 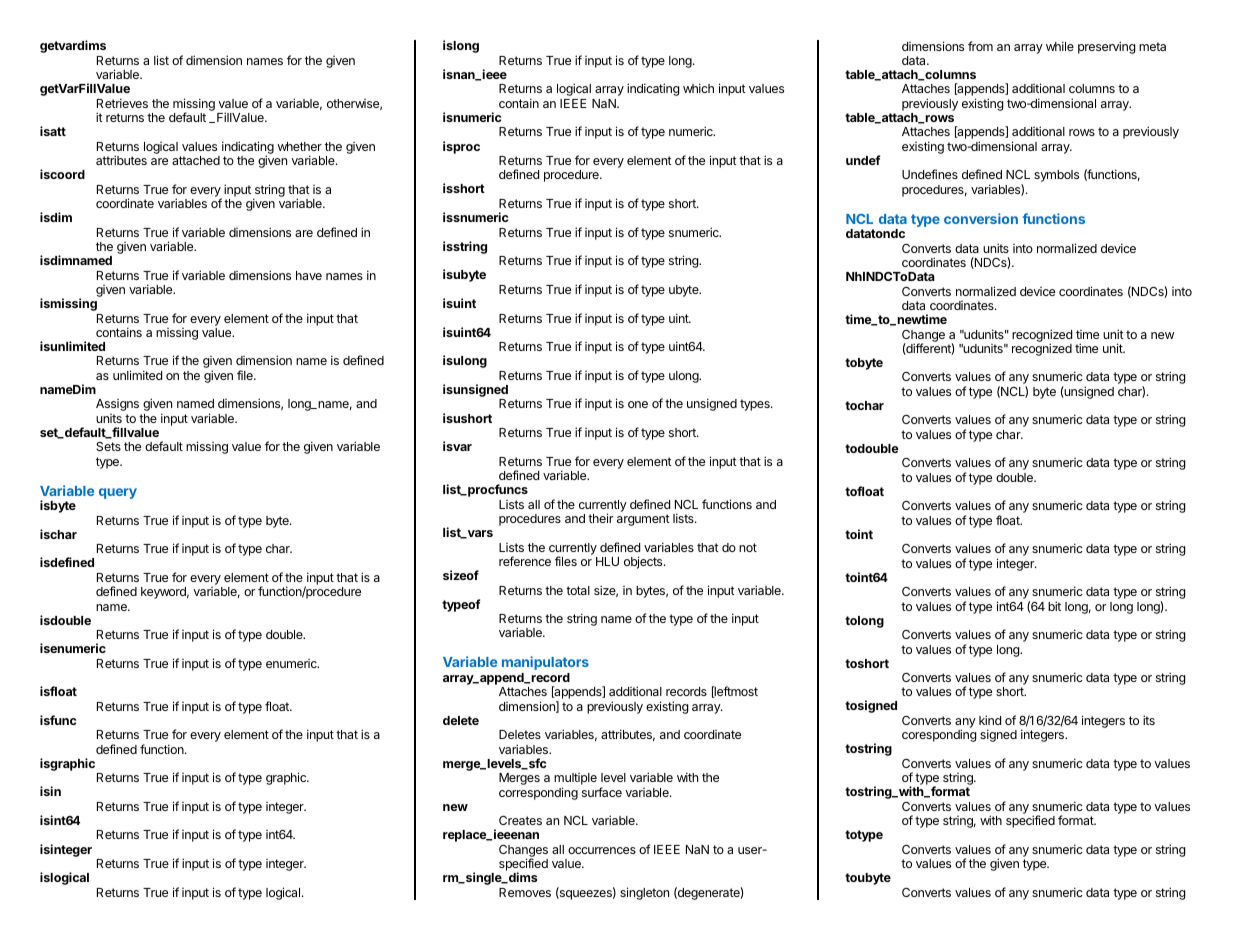 What do you see at coordinates (1060, 46) in the document?
I see `while` at bounding box center [1060, 46].
